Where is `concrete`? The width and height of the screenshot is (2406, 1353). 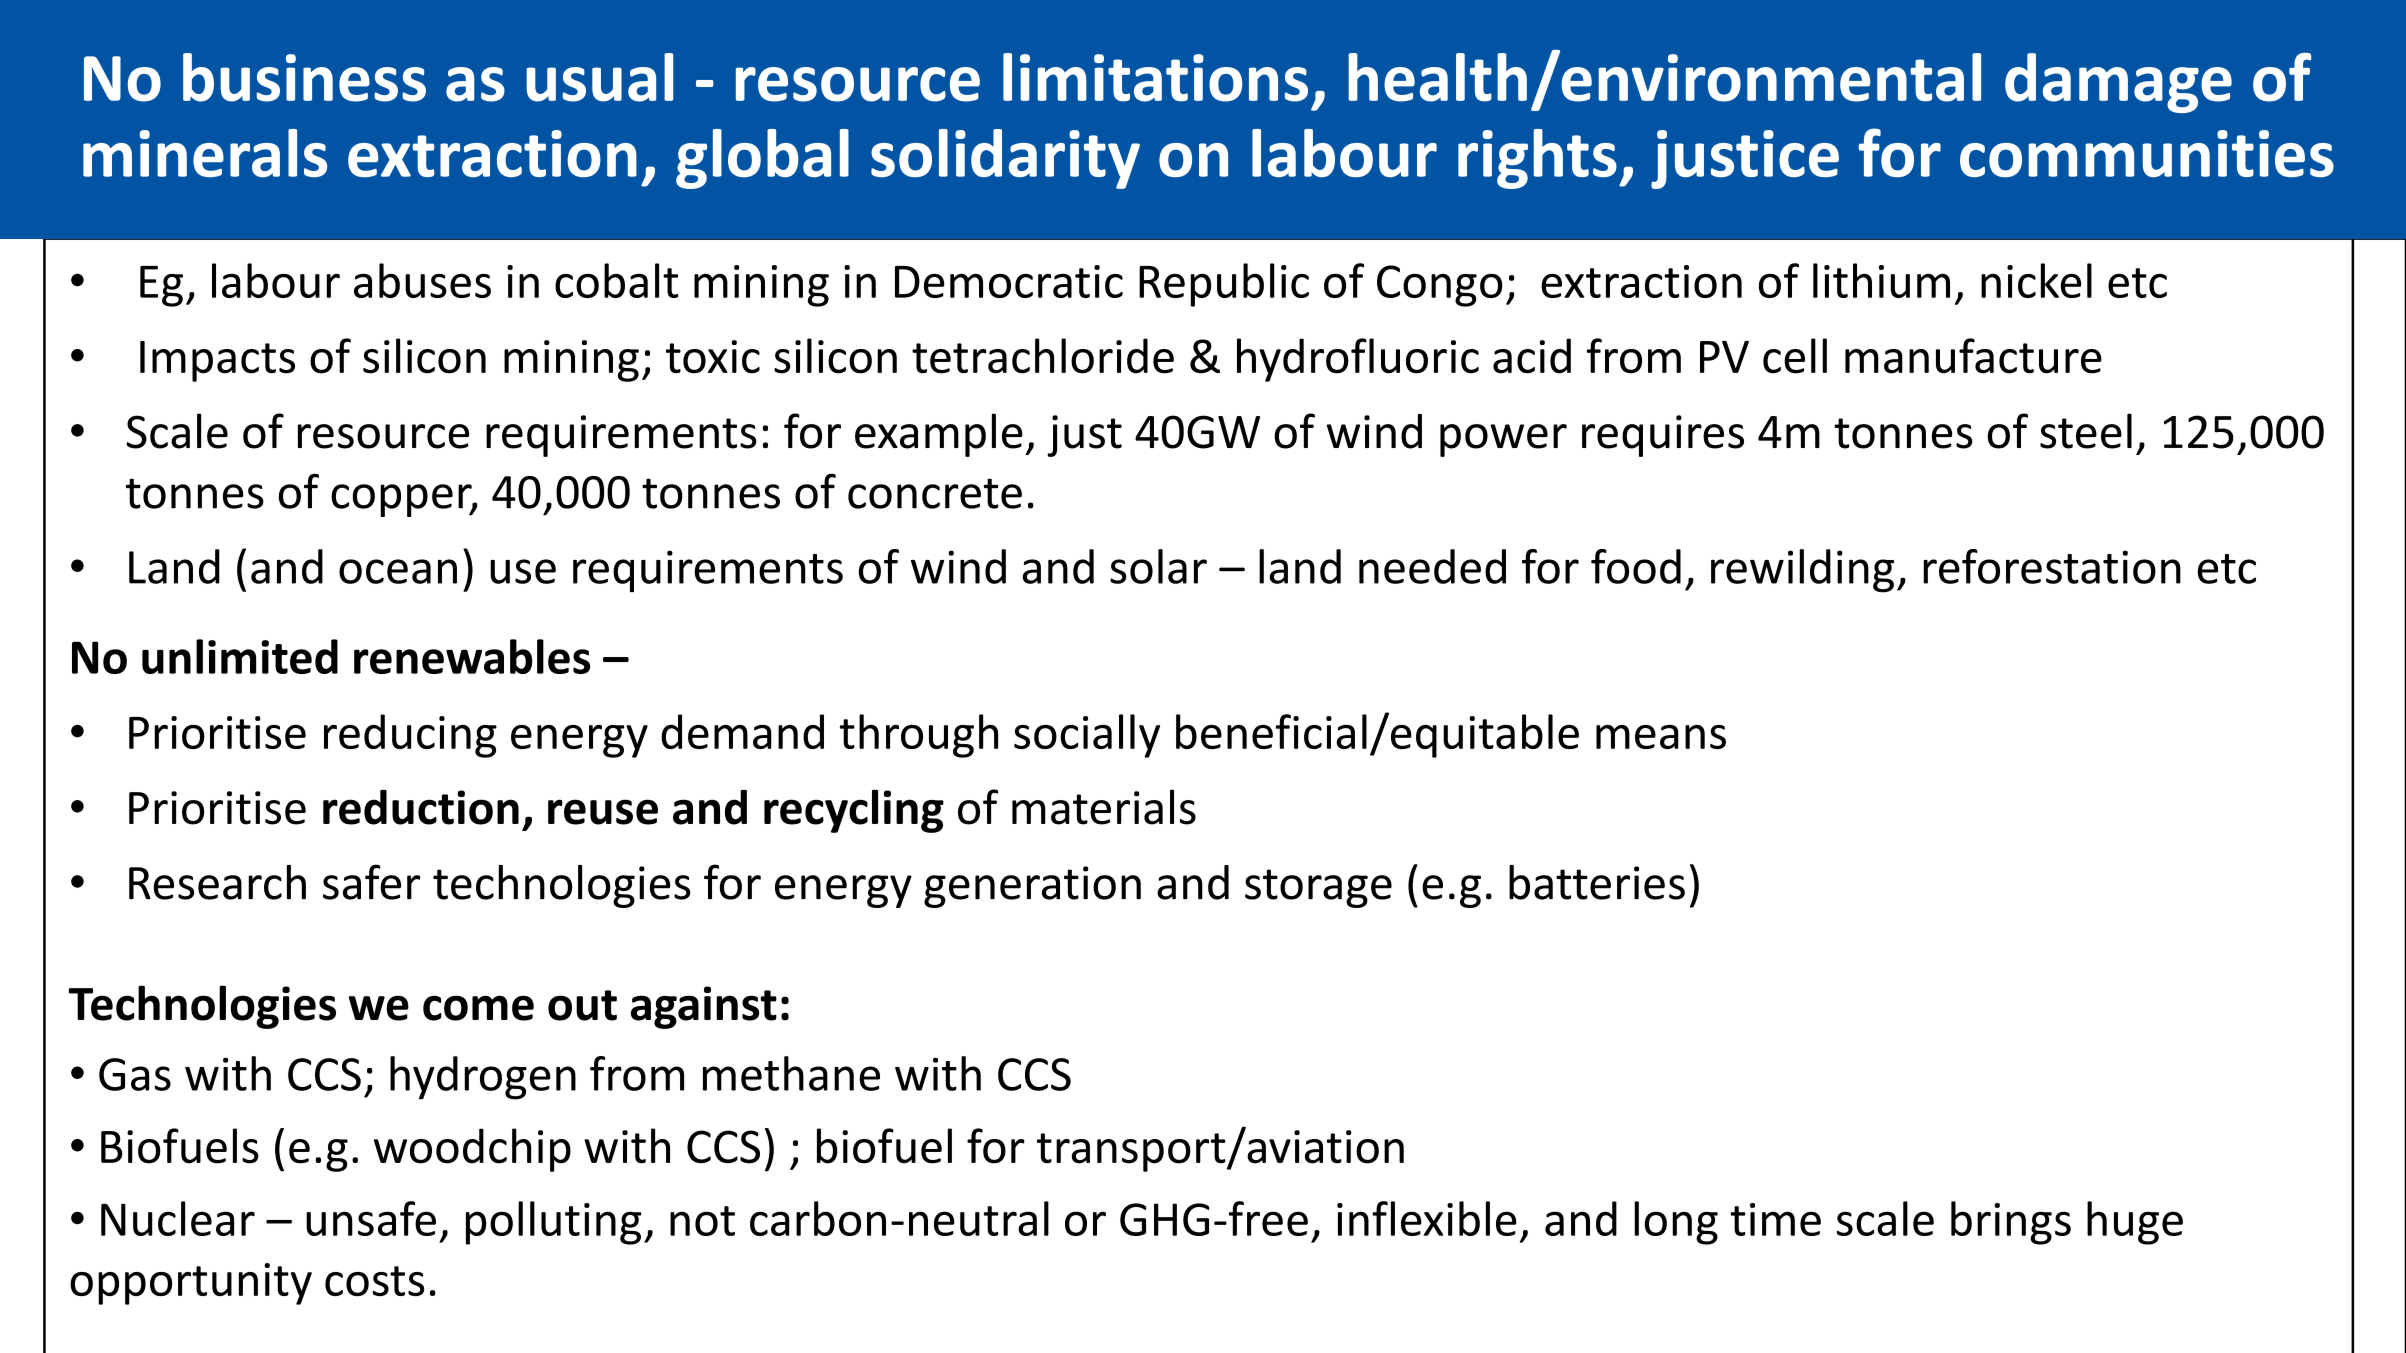 concrete is located at coordinates (935, 493).
